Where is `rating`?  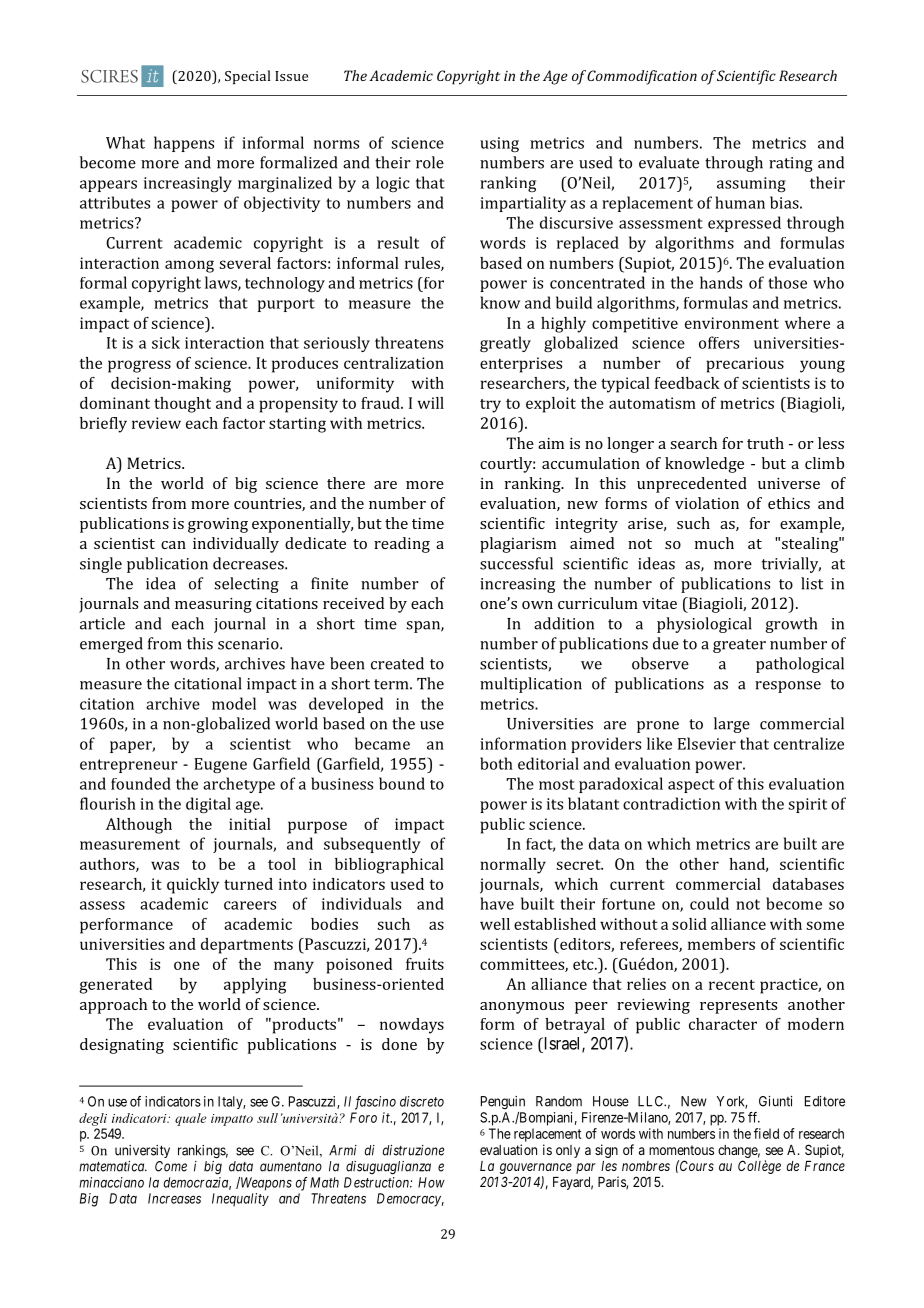
rating is located at coordinates (791, 164).
